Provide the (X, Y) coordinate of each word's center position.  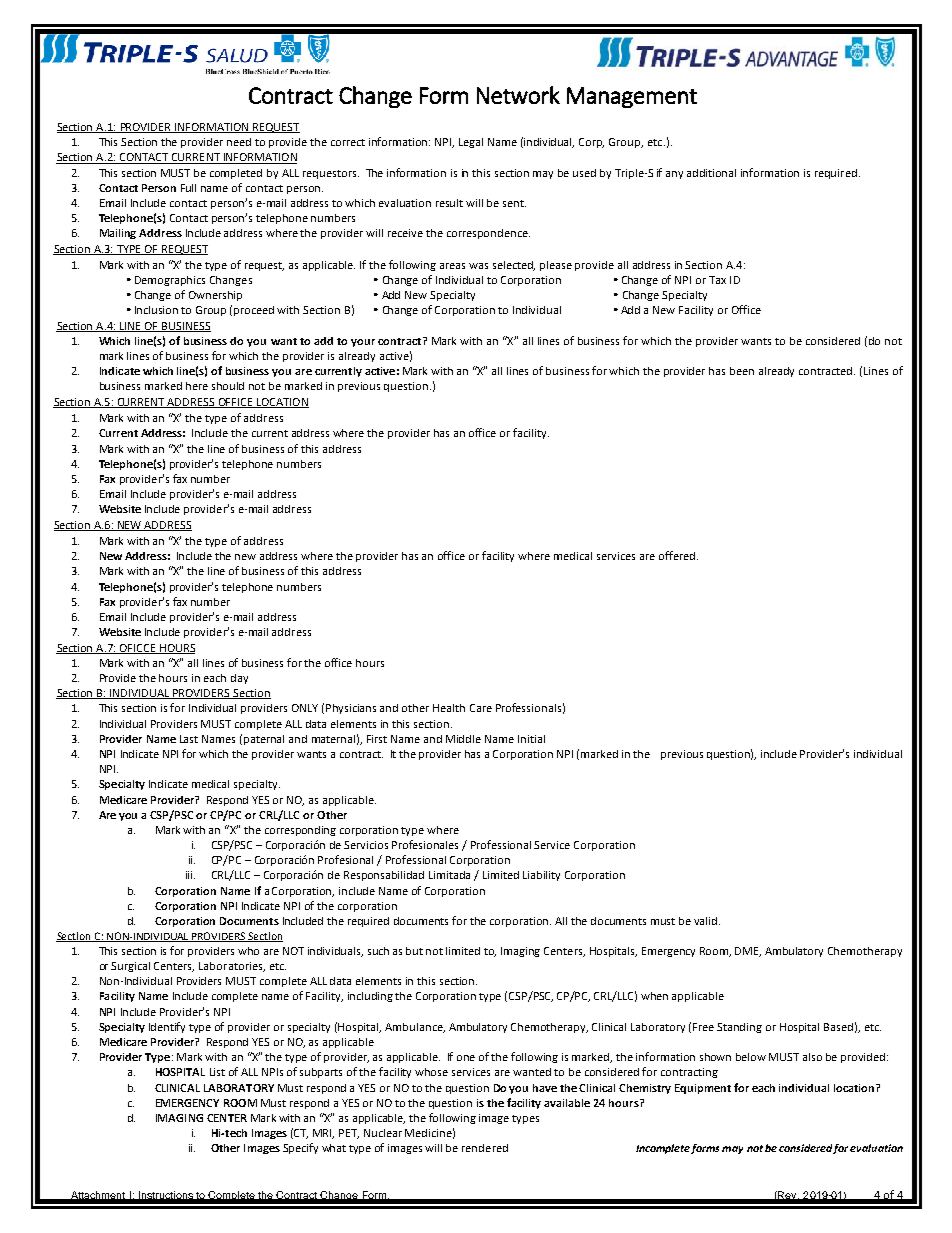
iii (190, 875)
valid (707, 921)
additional (711, 173)
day (239, 679)
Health (449, 708)
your (363, 343)
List (217, 1072)
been (742, 371)
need (239, 142)
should (228, 386)
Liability (541, 876)
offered (678, 555)
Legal (471, 143)
